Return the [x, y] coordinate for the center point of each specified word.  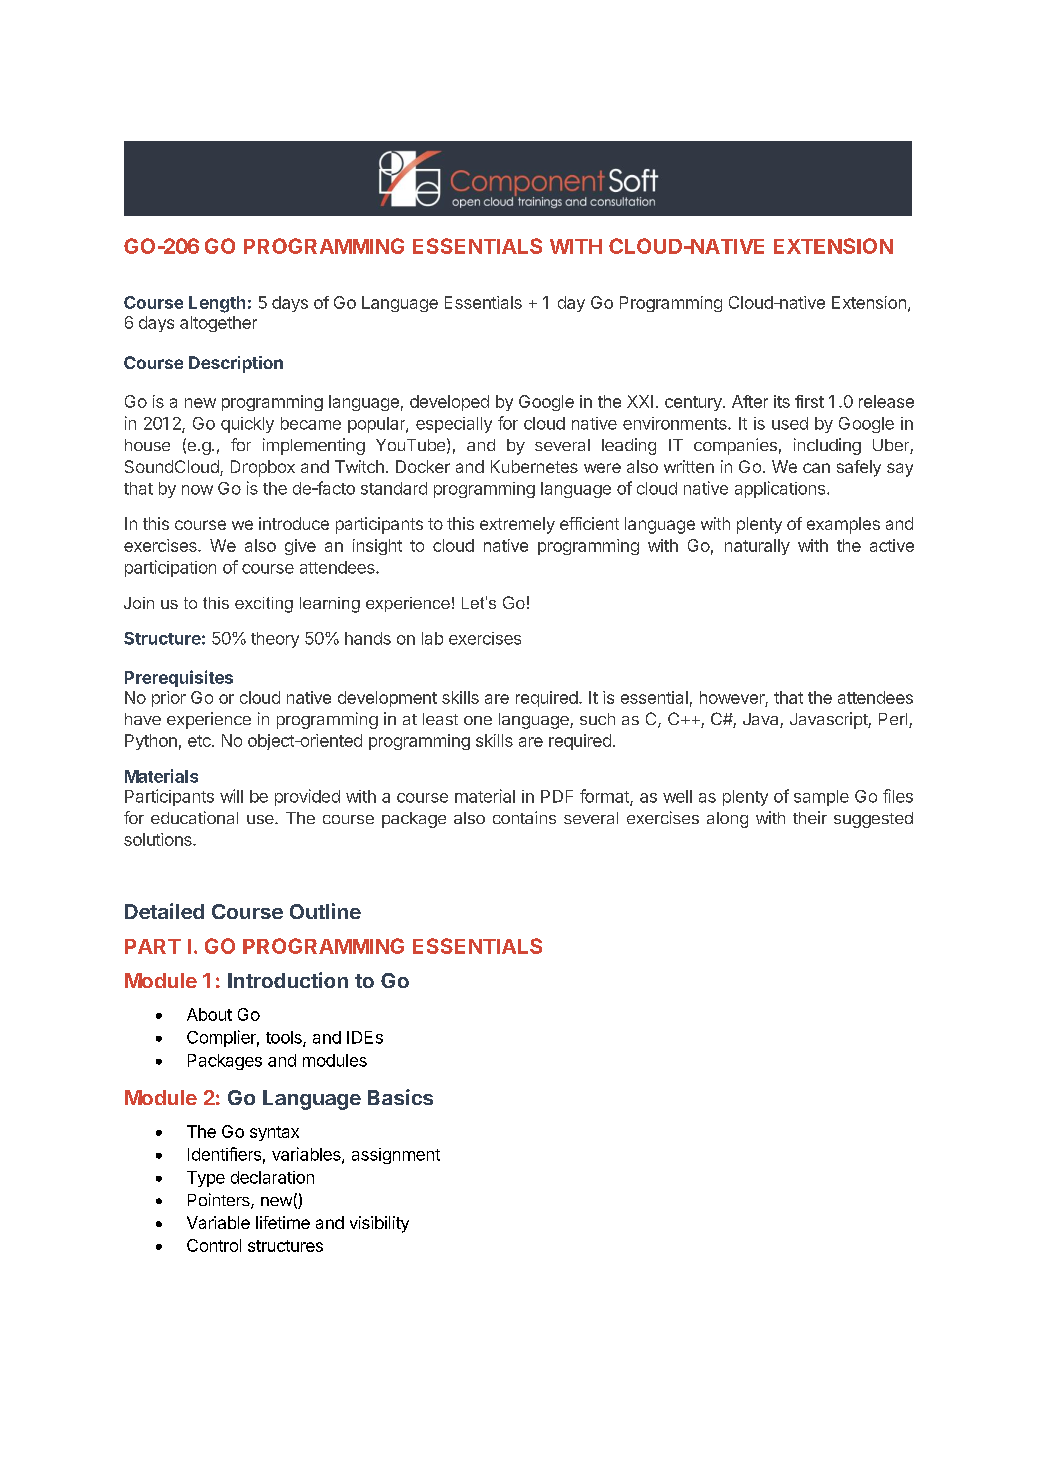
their [810, 817]
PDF [557, 796]
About [209, 1014]
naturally [757, 547]
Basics [400, 1097]
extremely [517, 525]
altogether [218, 324]
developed [449, 403]
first [809, 401]
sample [821, 798]
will [231, 796]
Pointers [220, 1201]
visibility [379, 1224]
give [300, 547]
